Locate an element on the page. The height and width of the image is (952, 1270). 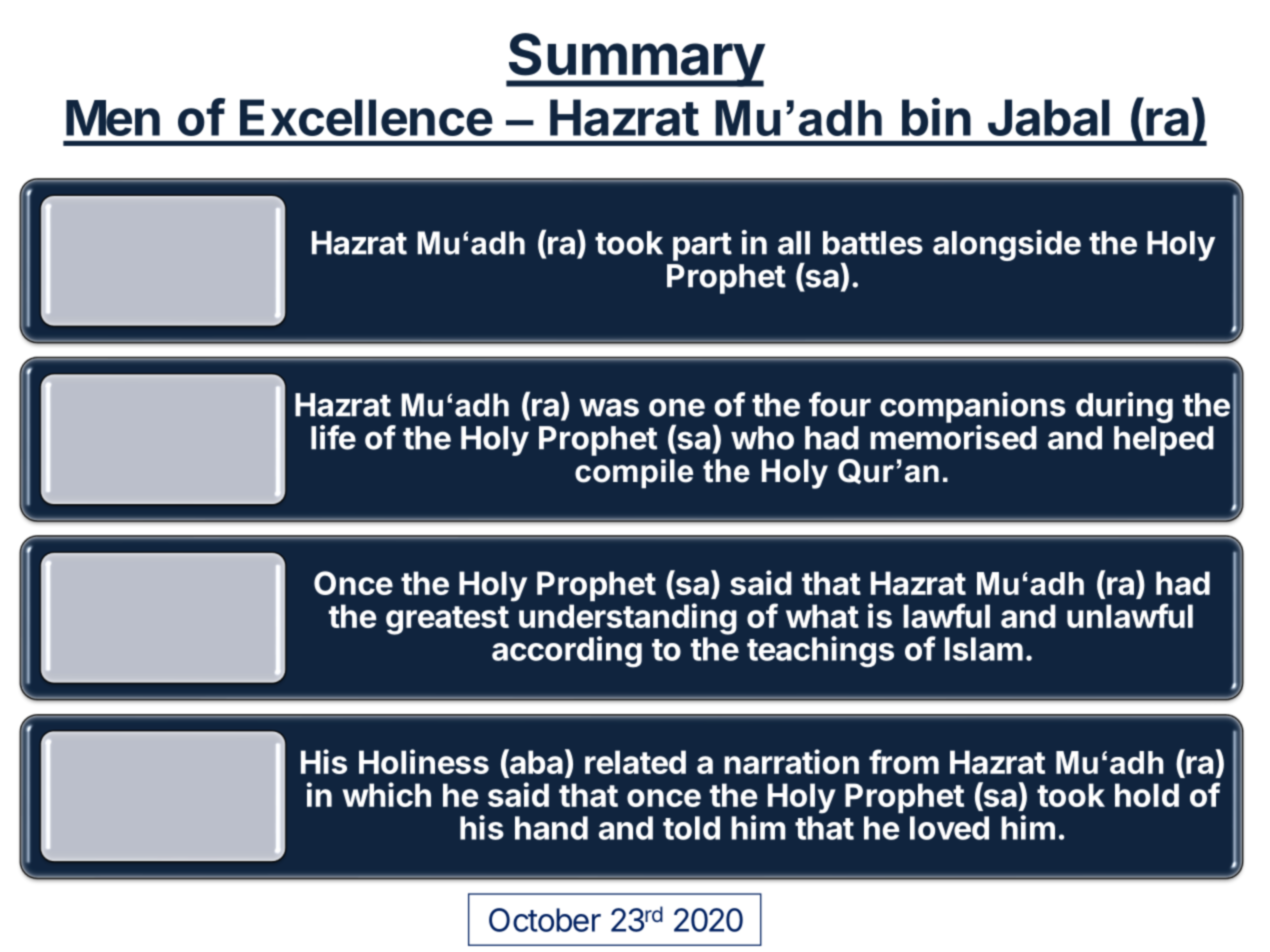
Jabal is located at coordinates (1049, 117).
